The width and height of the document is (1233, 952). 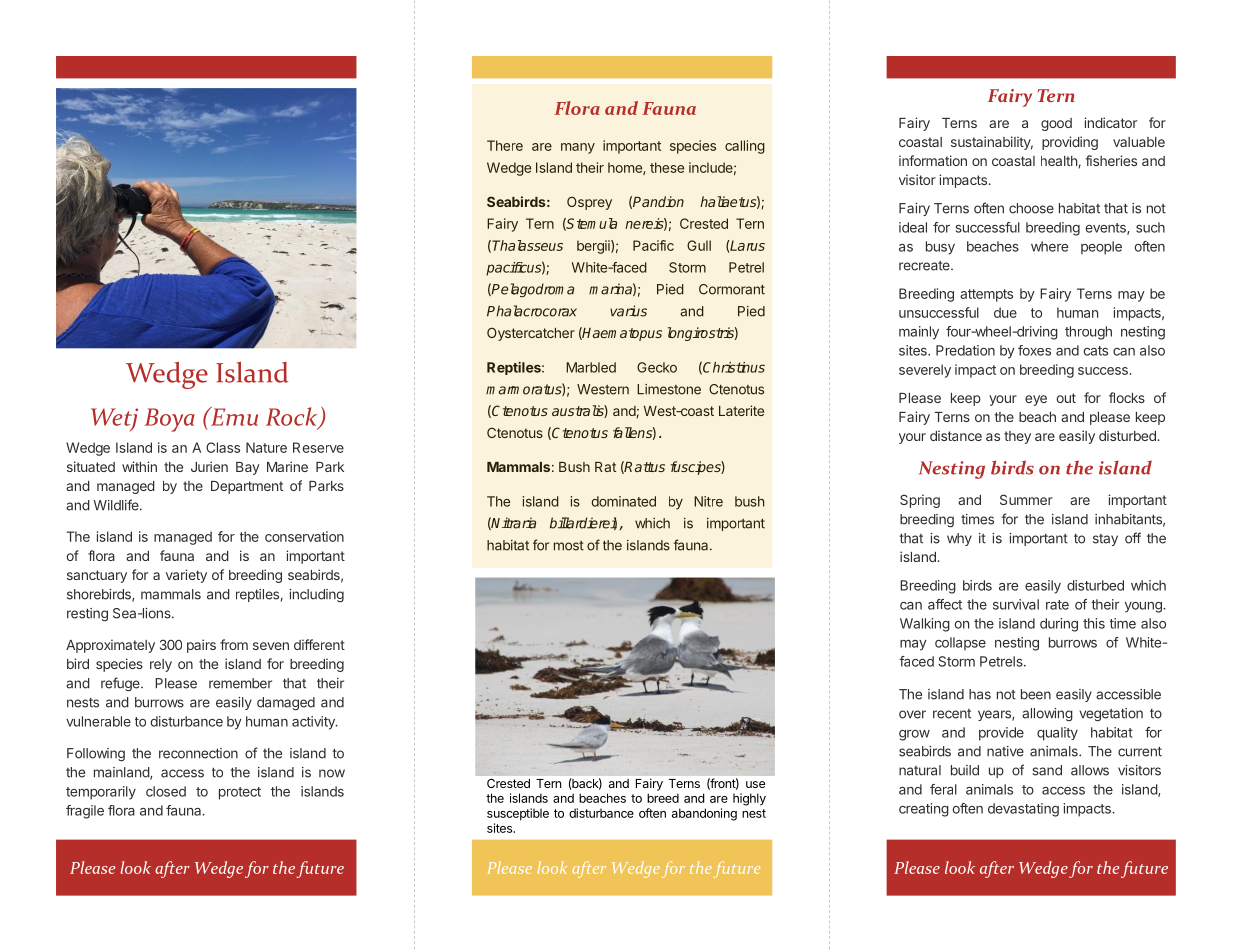 I want to click on providing, so click(x=1070, y=143).
